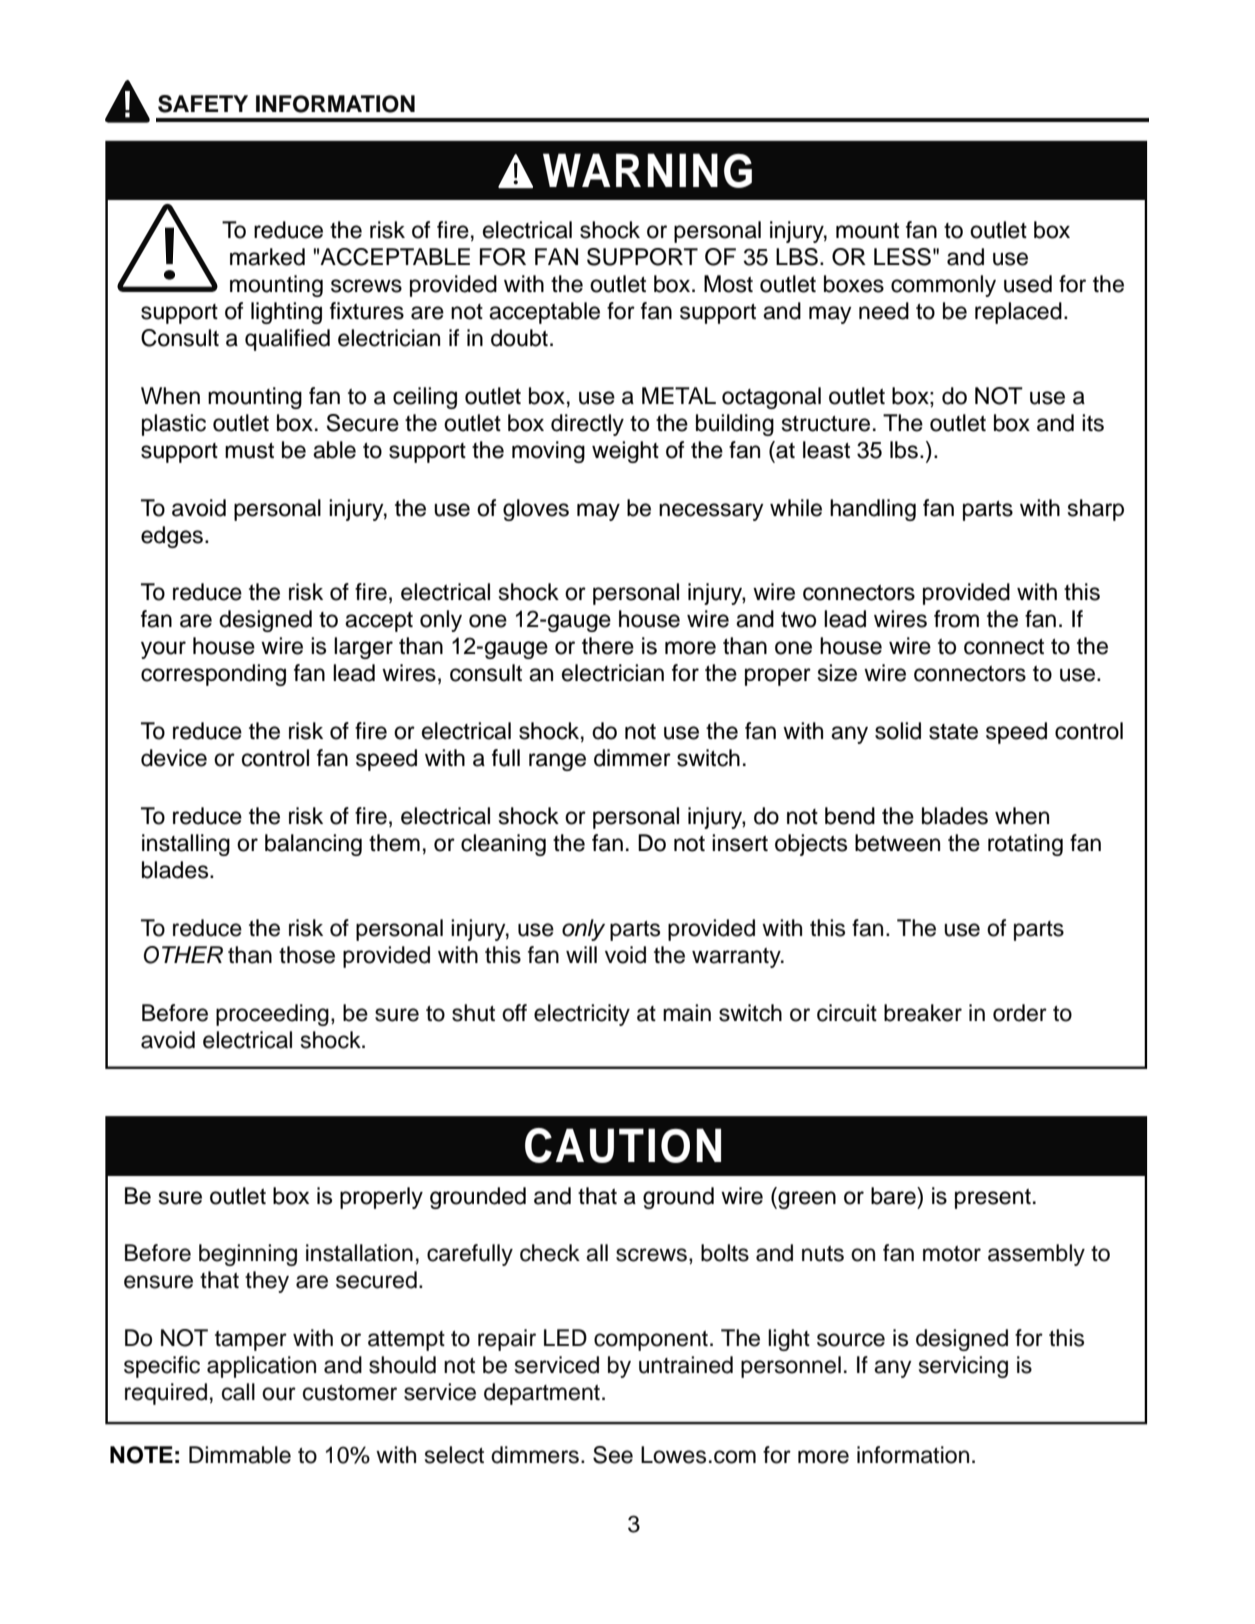  What do you see at coordinates (902, 257) in the document?
I see `LESS` at bounding box center [902, 257].
